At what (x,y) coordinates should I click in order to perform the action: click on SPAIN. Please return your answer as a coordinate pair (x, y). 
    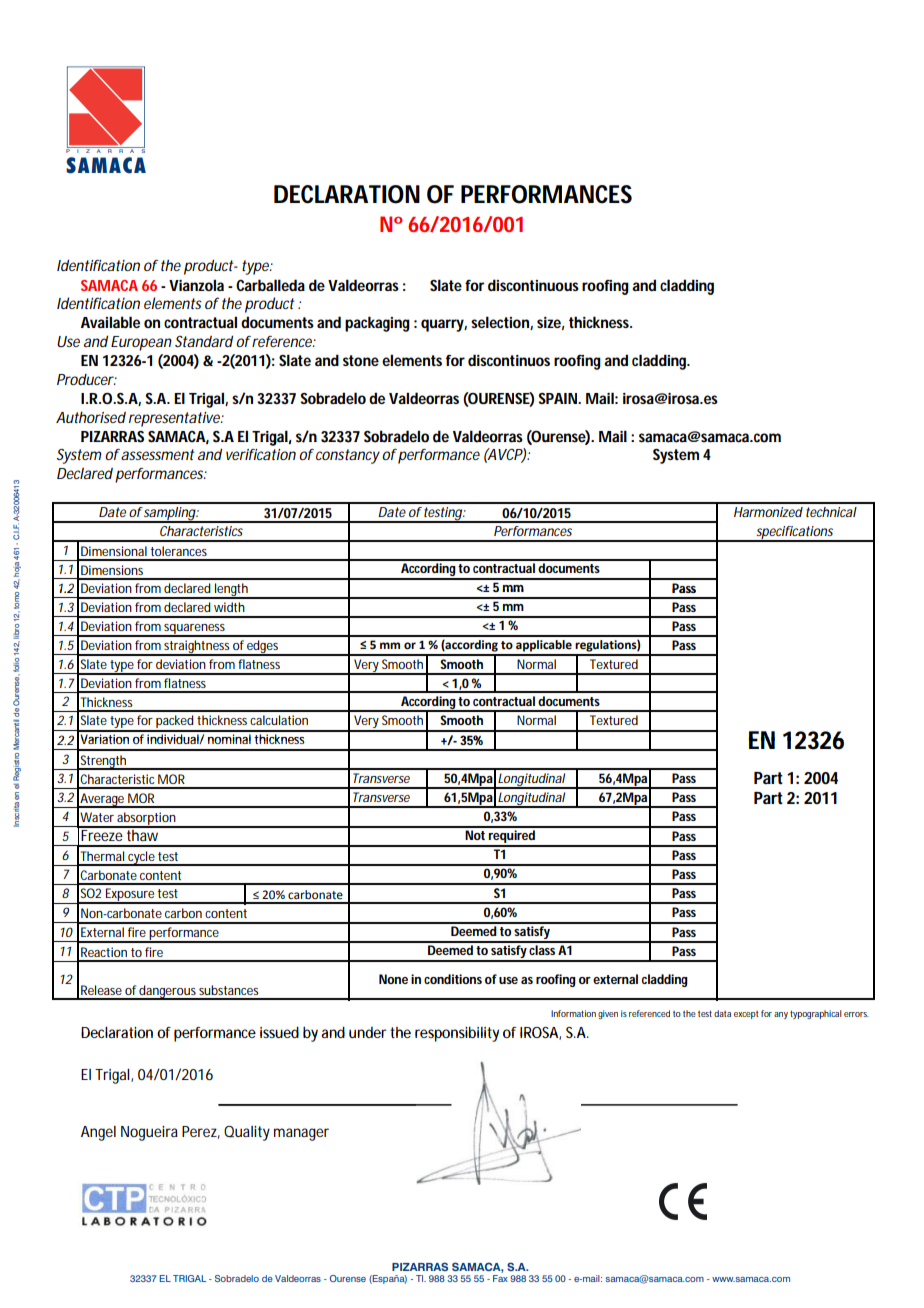
    Looking at the image, I should click on (559, 398).
